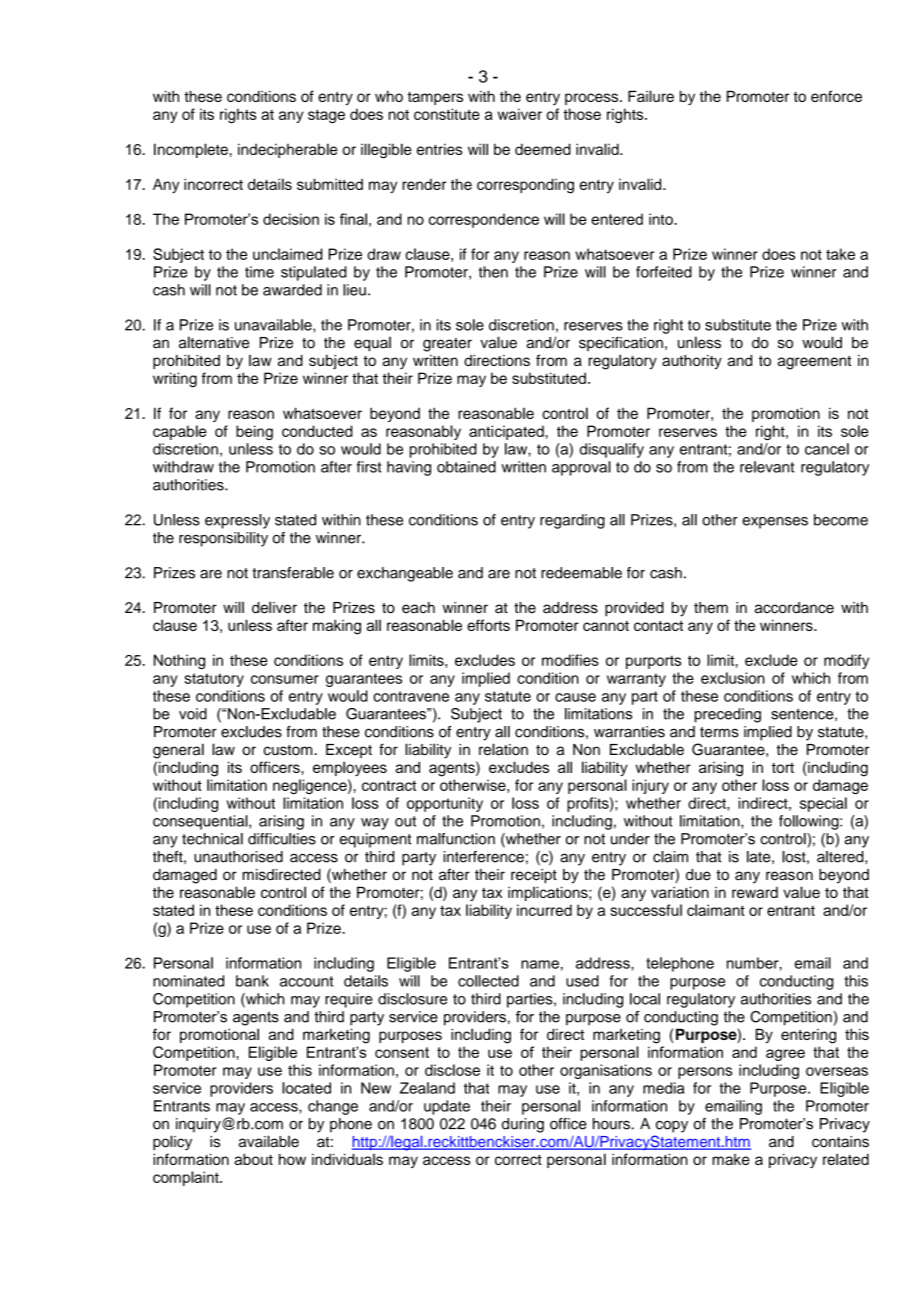 Image resolution: width=924 pixels, height=1308 pixels. Describe the element at coordinates (520, 114) in the screenshot. I see `waiver` at that location.
